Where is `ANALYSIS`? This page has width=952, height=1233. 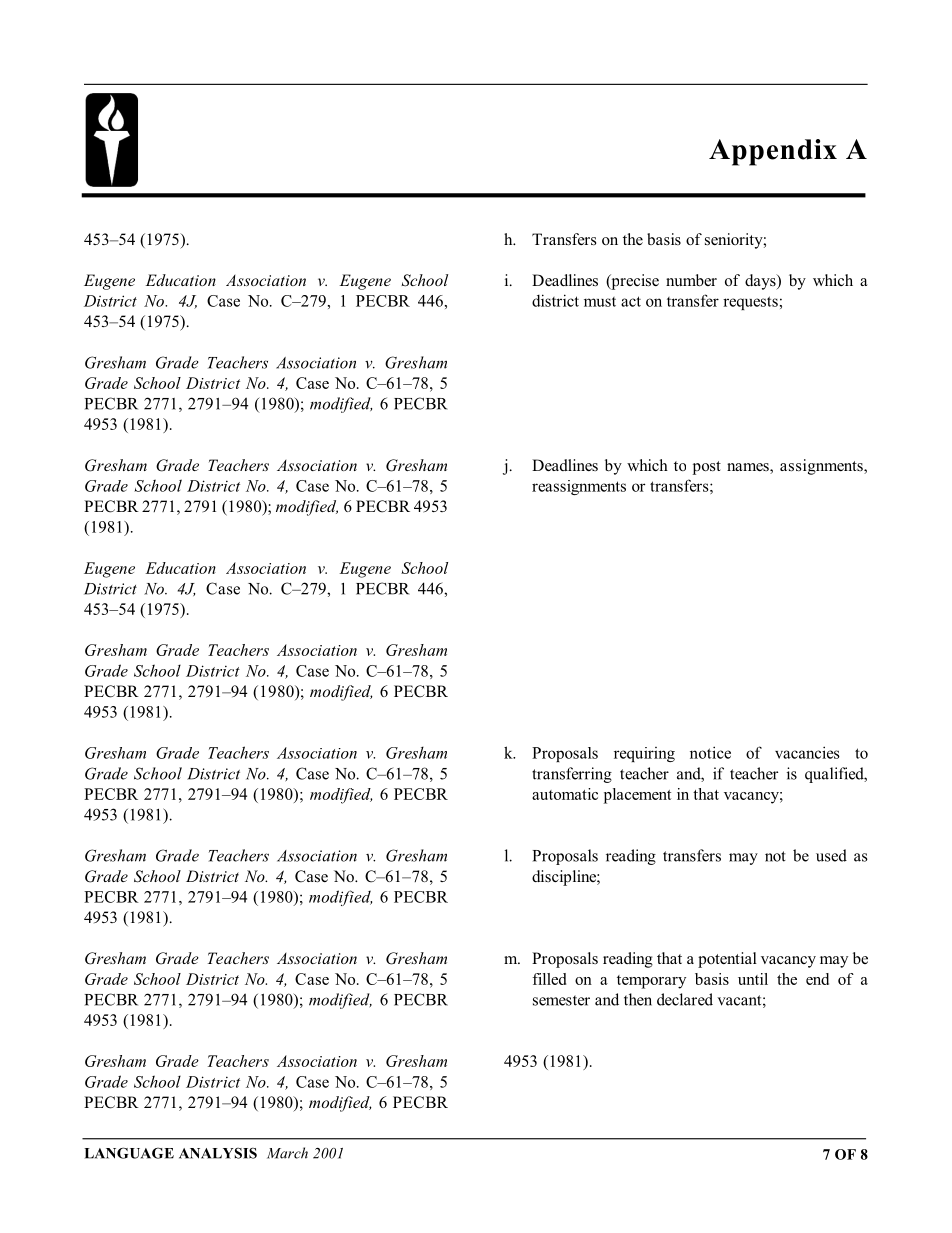 ANALYSIS is located at coordinates (218, 1153).
